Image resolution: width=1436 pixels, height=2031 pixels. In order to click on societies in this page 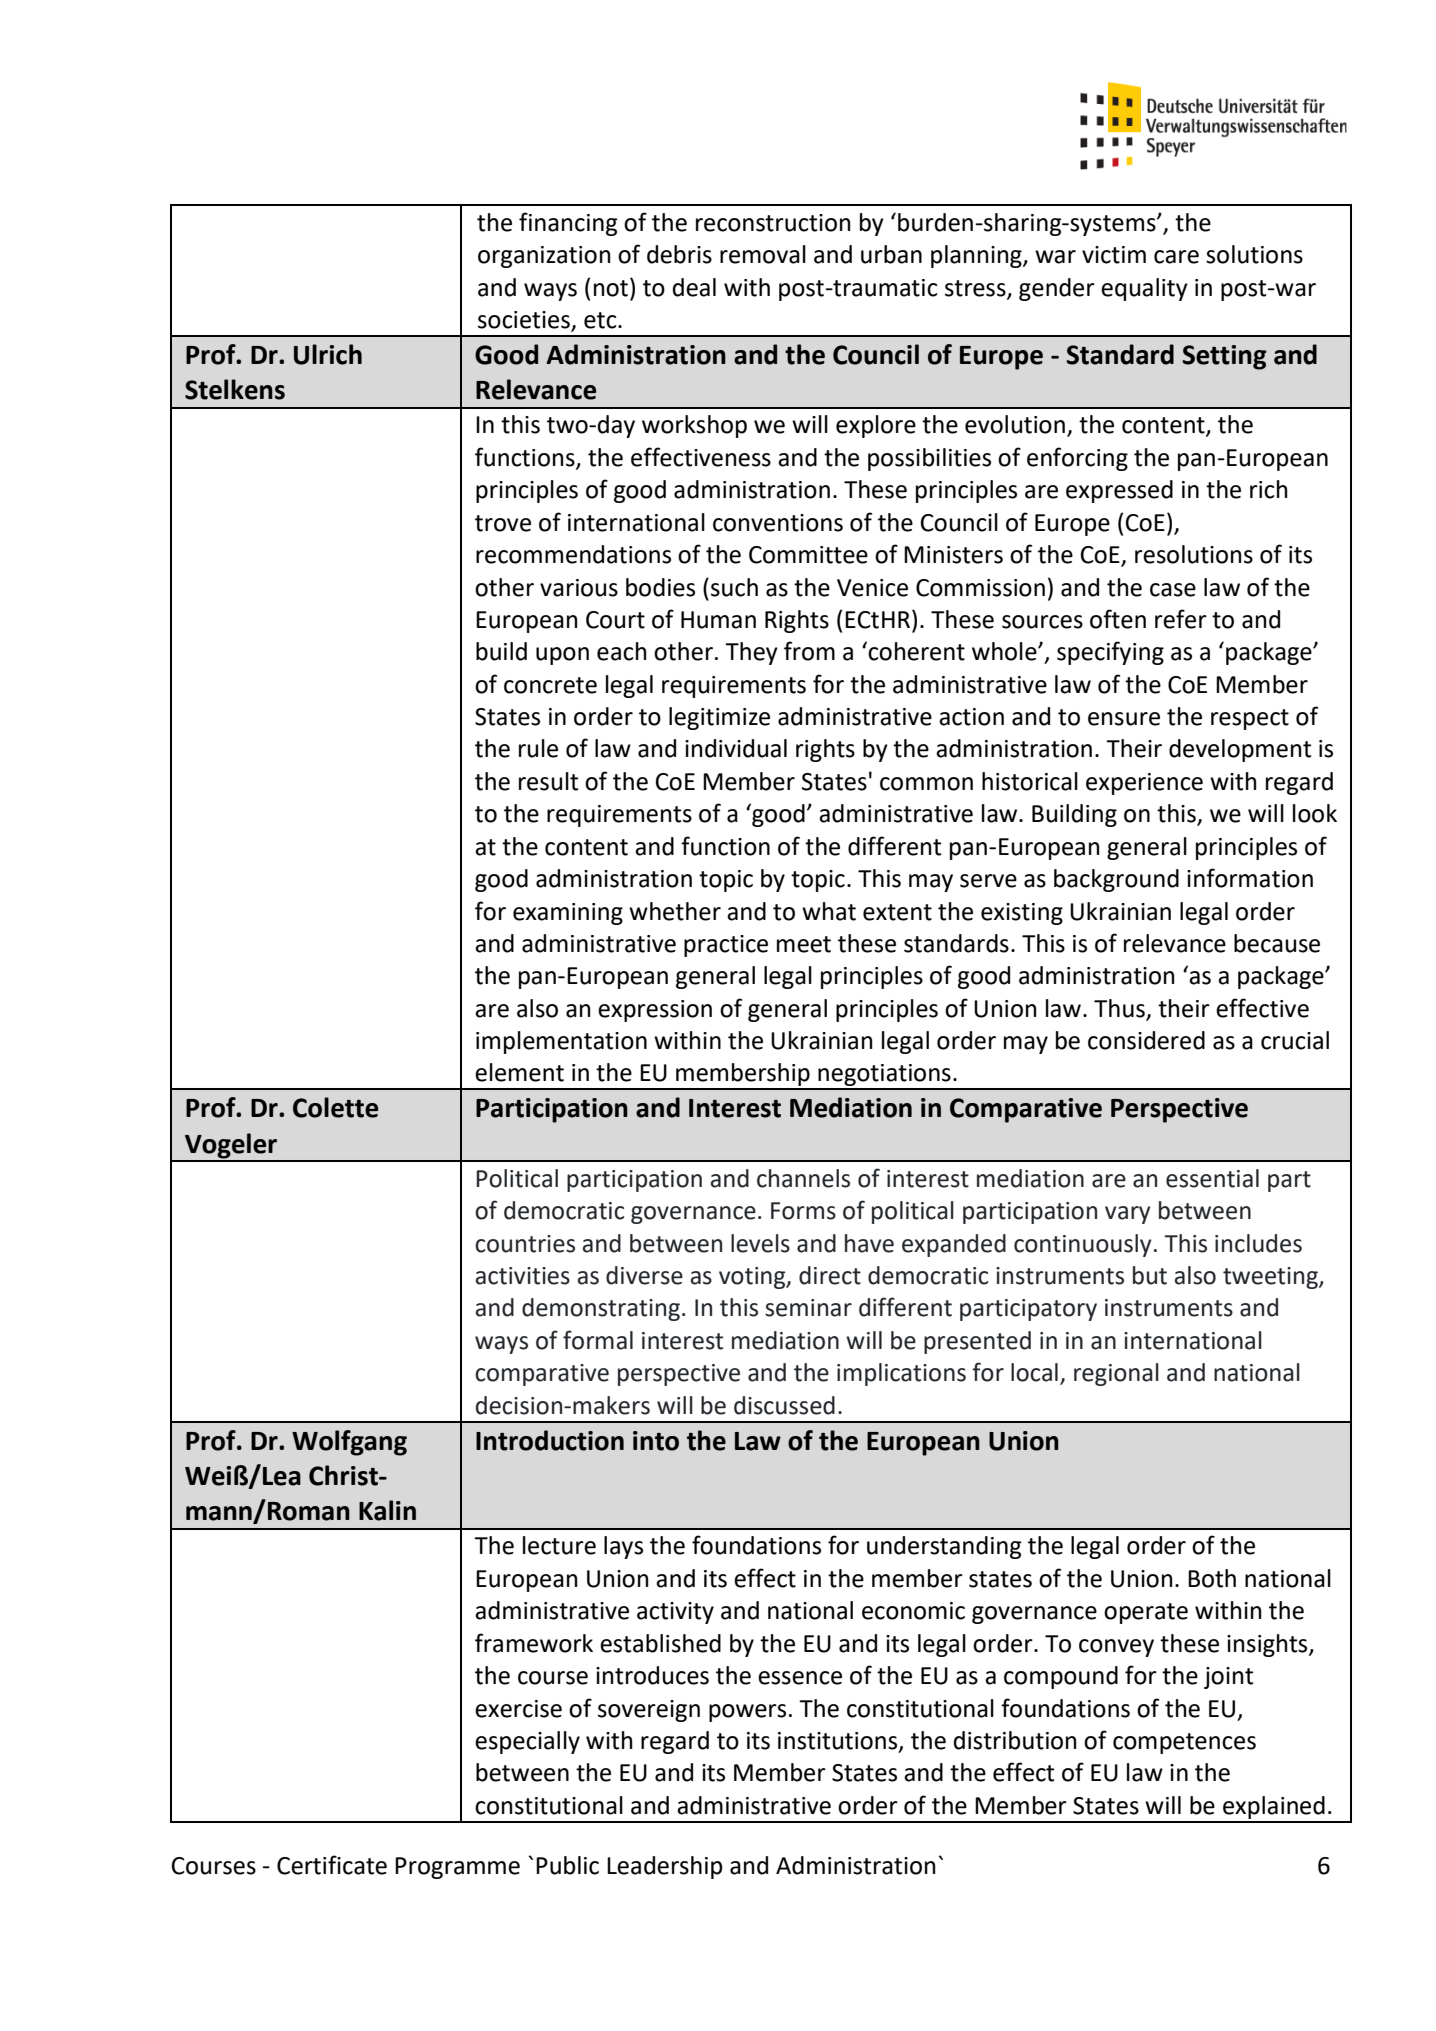, I will do `click(525, 321)`.
